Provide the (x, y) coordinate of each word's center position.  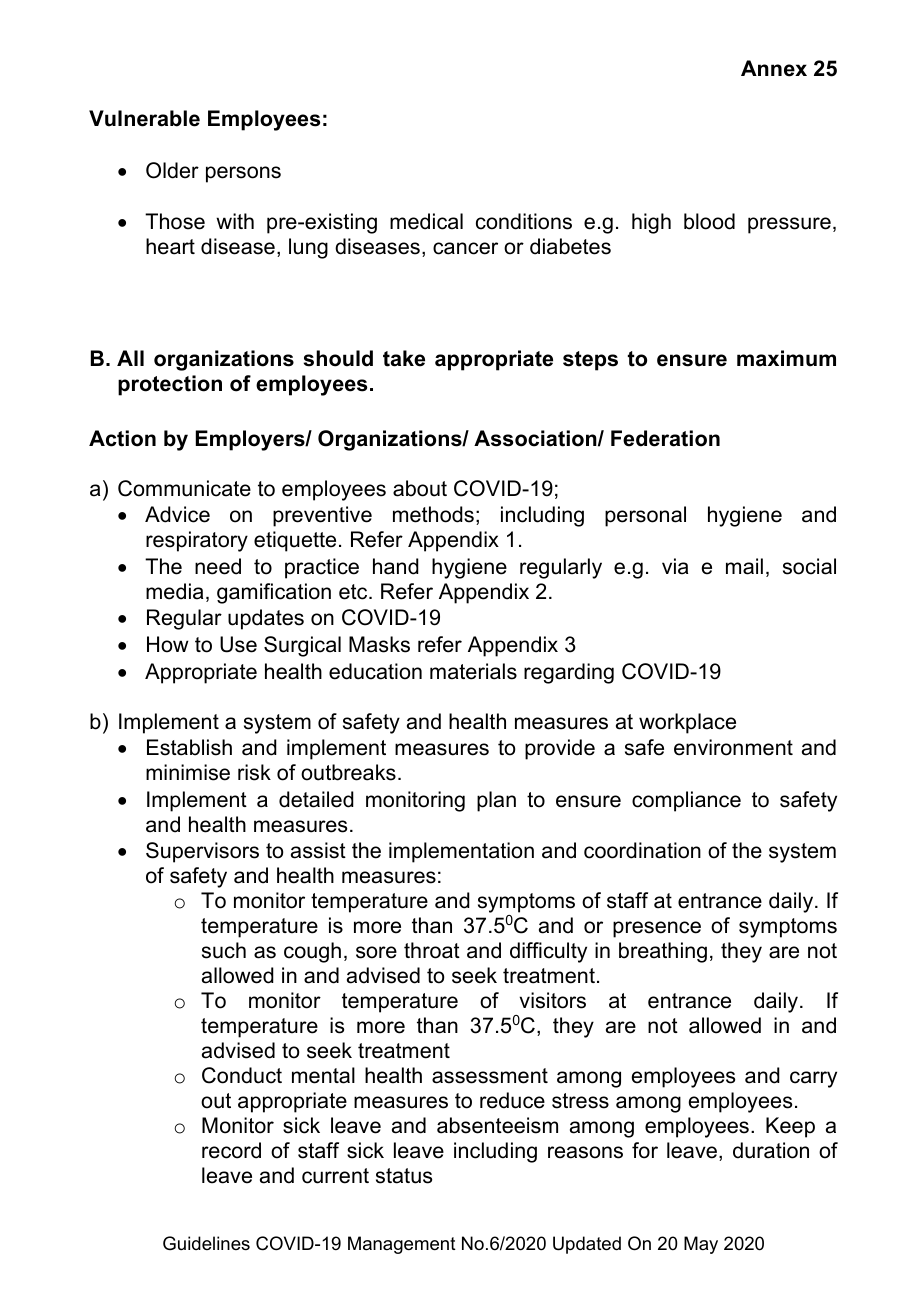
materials (473, 671)
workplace (687, 723)
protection (170, 385)
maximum (786, 358)
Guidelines (206, 1243)
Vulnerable (144, 118)
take (404, 358)
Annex (774, 68)
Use (238, 644)
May (701, 1245)
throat (432, 950)
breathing (663, 952)
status (404, 1176)
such (224, 950)
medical (426, 221)
